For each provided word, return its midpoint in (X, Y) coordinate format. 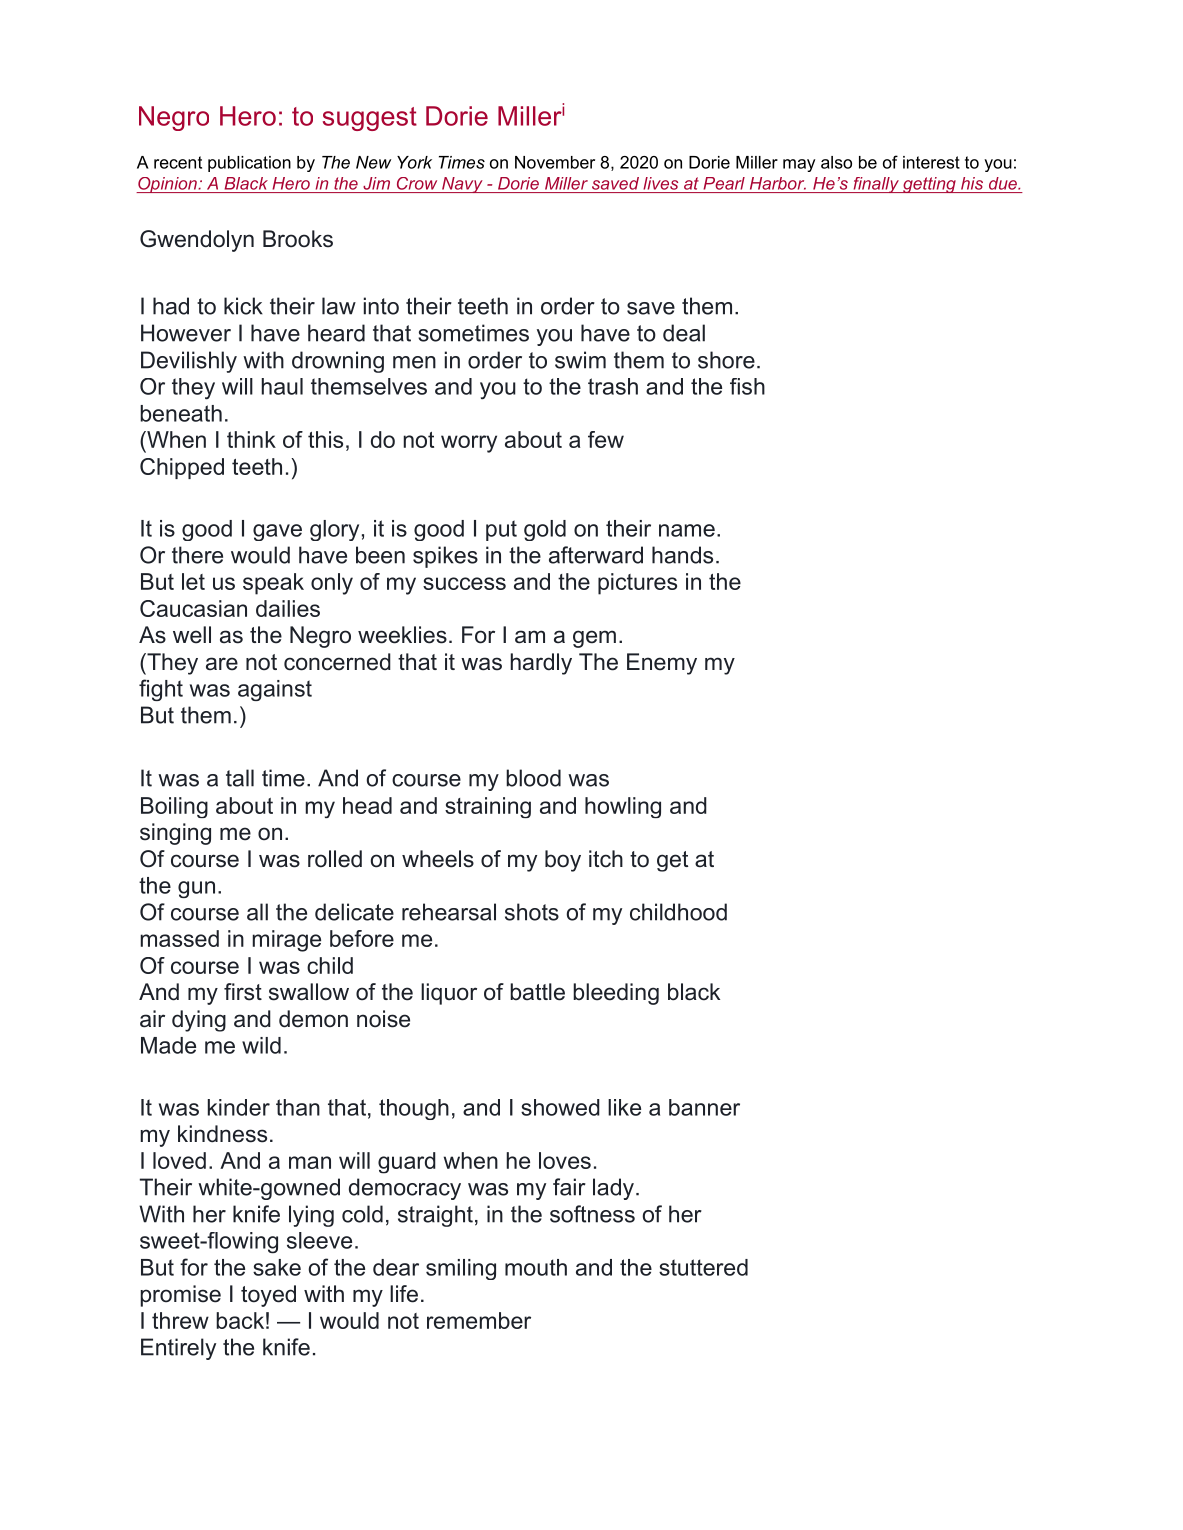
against (275, 690)
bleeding (616, 994)
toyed (268, 1296)
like (624, 1107)
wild (261, 1045)
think (251, 439)
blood (533, 778)
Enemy (662, 664)
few (606, 439)
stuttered (703, 1267)
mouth (536, 1267)
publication (249, 164)
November (555, 162)
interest (931, 162)
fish (747, 386)
